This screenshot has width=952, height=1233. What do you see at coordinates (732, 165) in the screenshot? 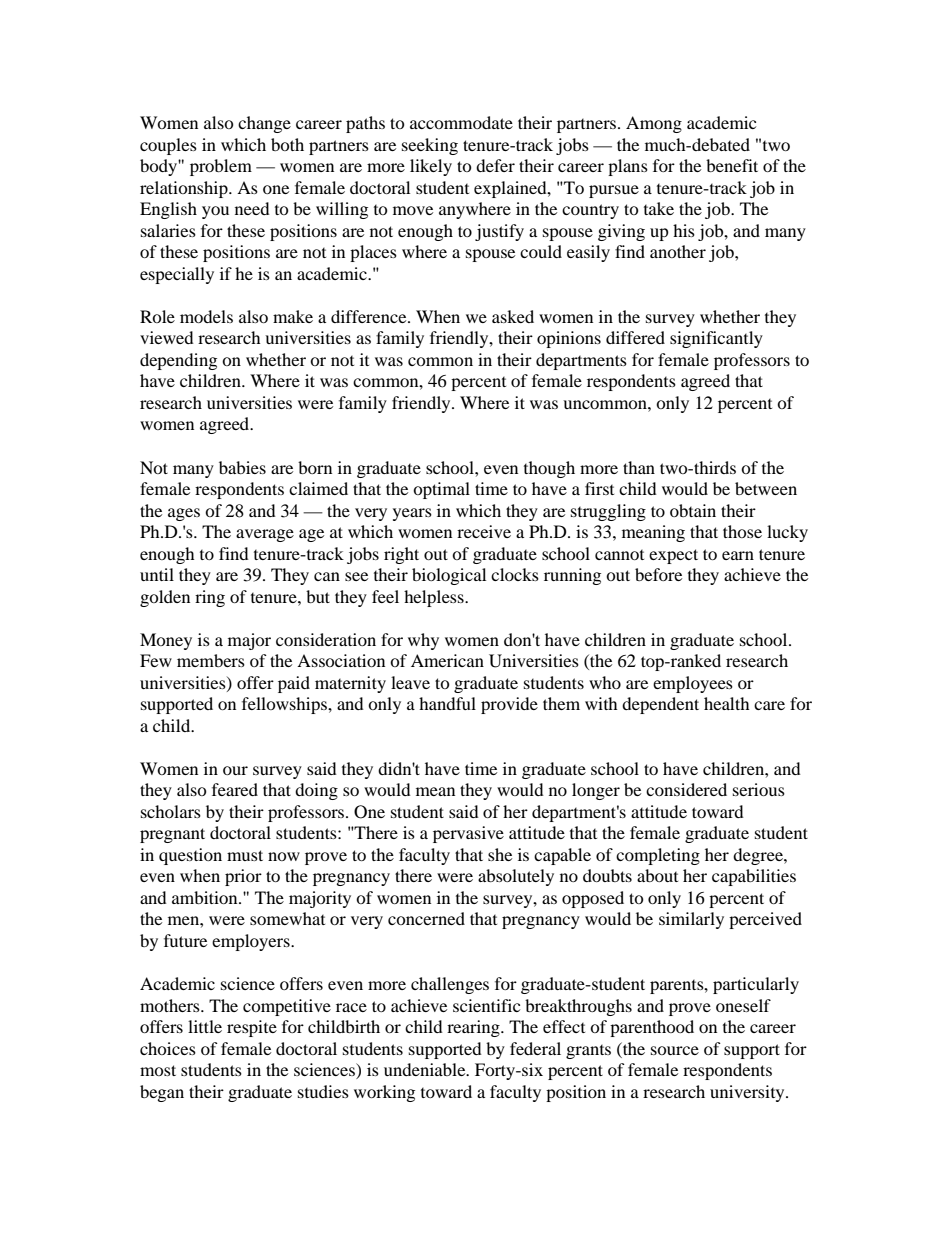
I see `benefit` at bounding box center [732, 165].
